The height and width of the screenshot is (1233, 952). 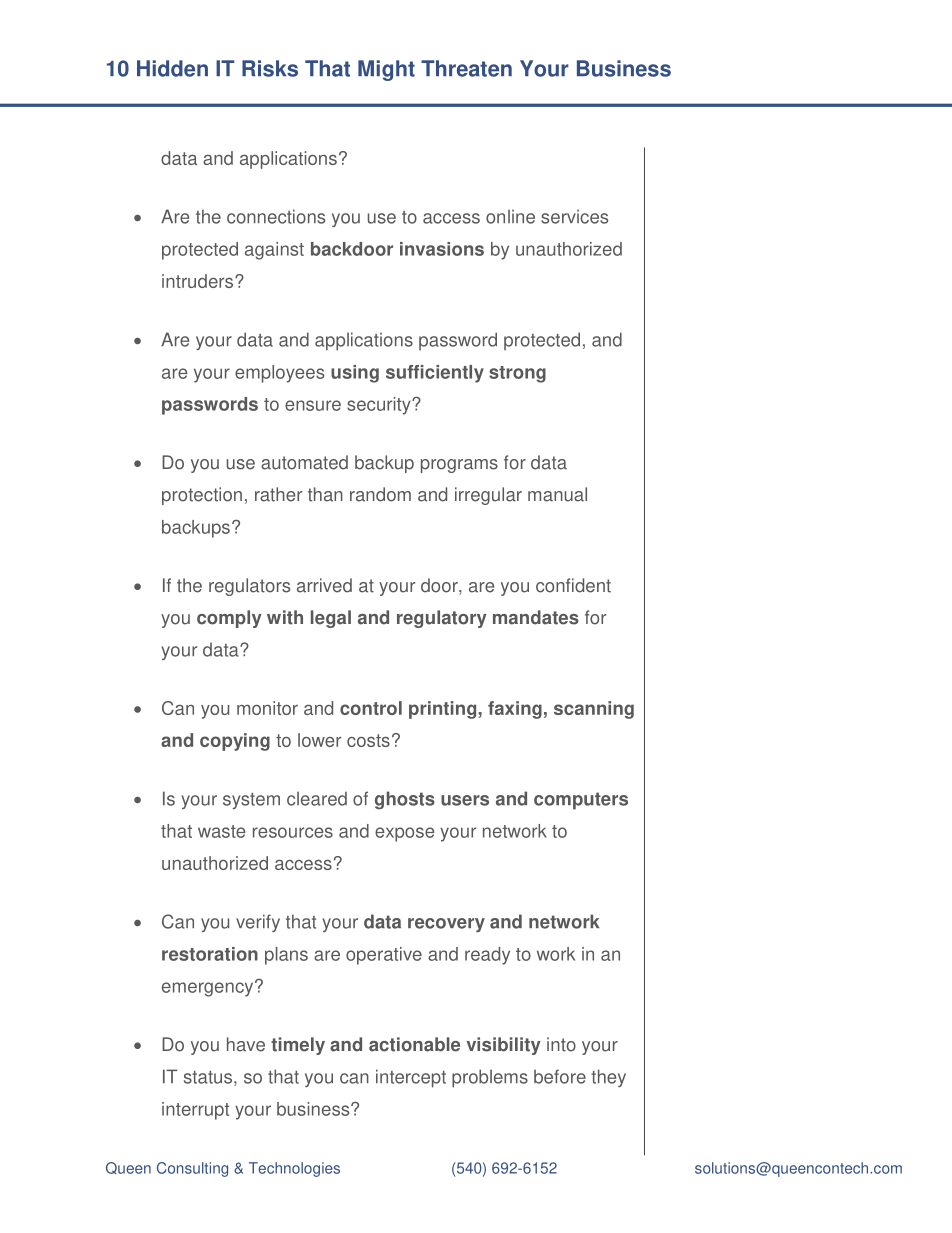 I want to click on security, so click(x=380, y=406).
